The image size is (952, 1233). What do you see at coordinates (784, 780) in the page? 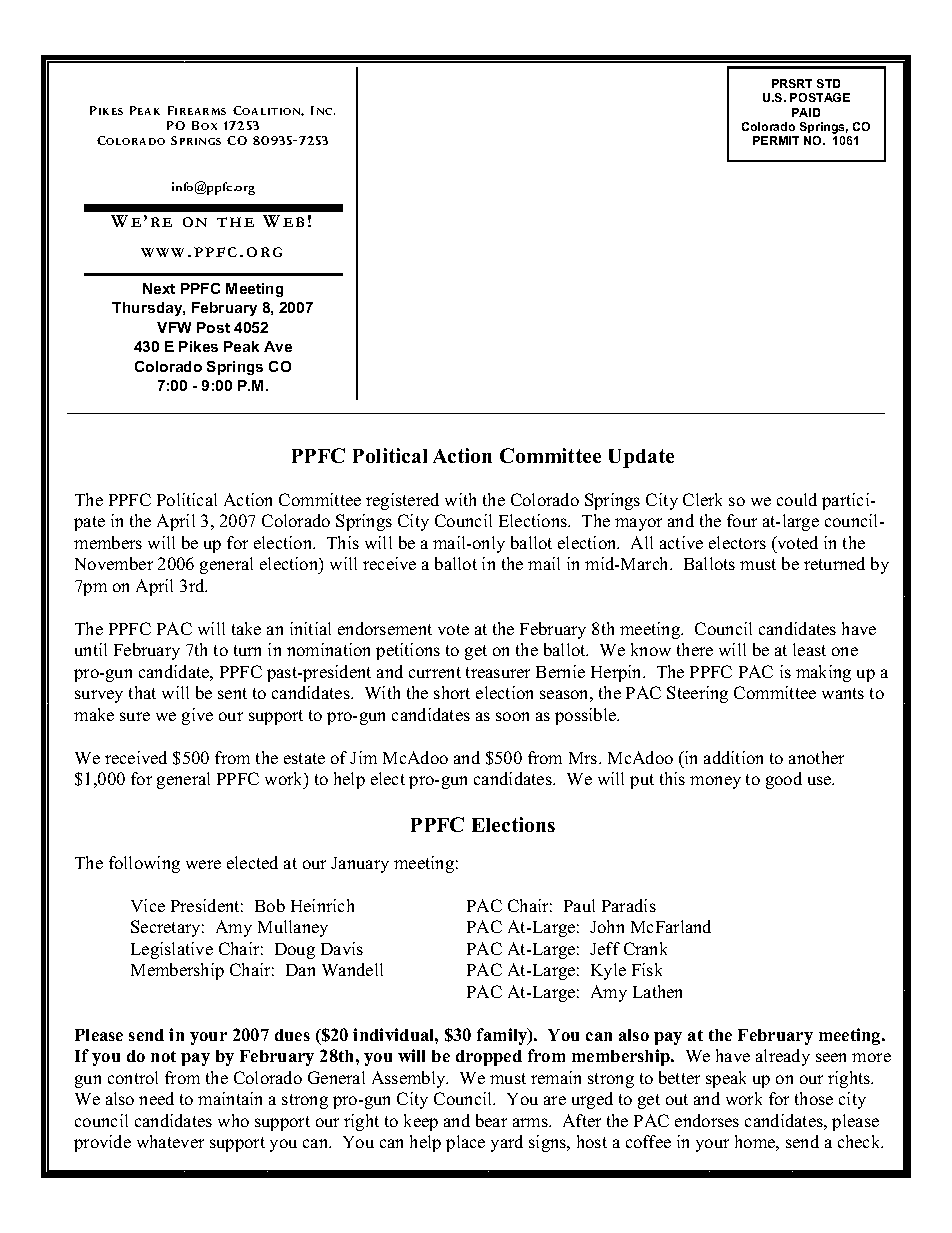
I see `good` at bounding box center [784, 780].
